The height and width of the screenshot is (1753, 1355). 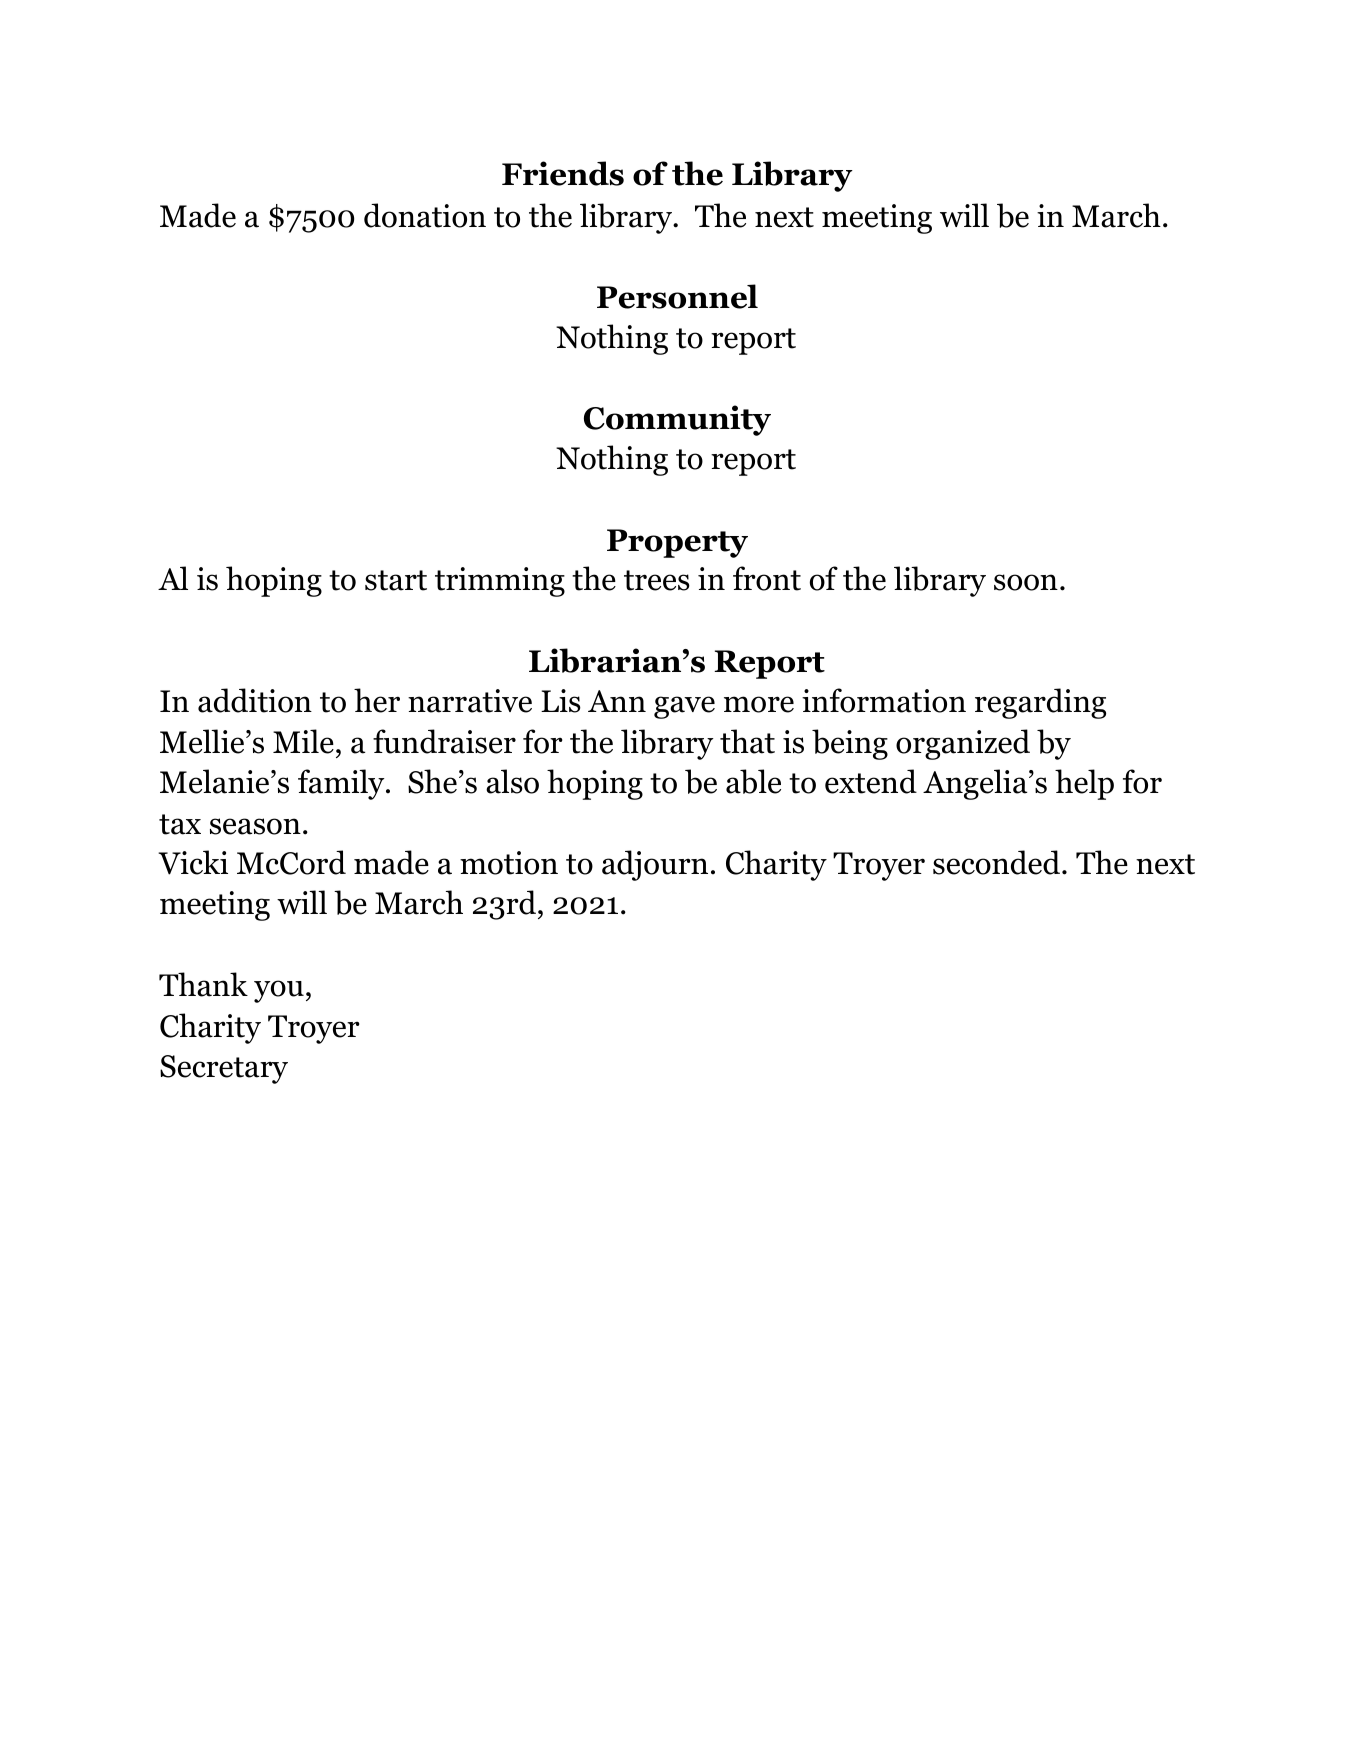 I want to click on Community, so click(x=677, y=420).
